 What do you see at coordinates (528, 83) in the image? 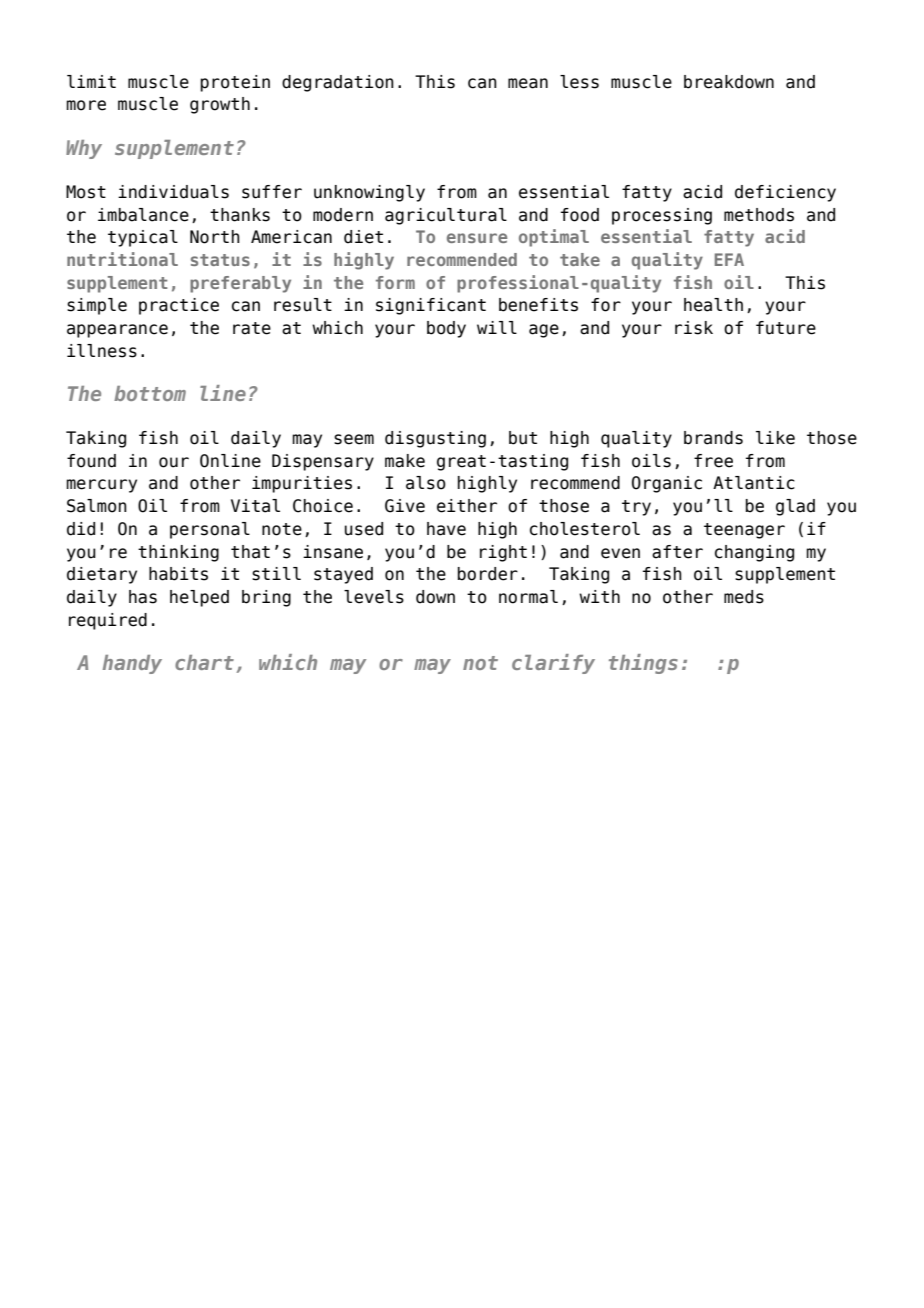
I see `mean` at bounding box center [528, 83].
